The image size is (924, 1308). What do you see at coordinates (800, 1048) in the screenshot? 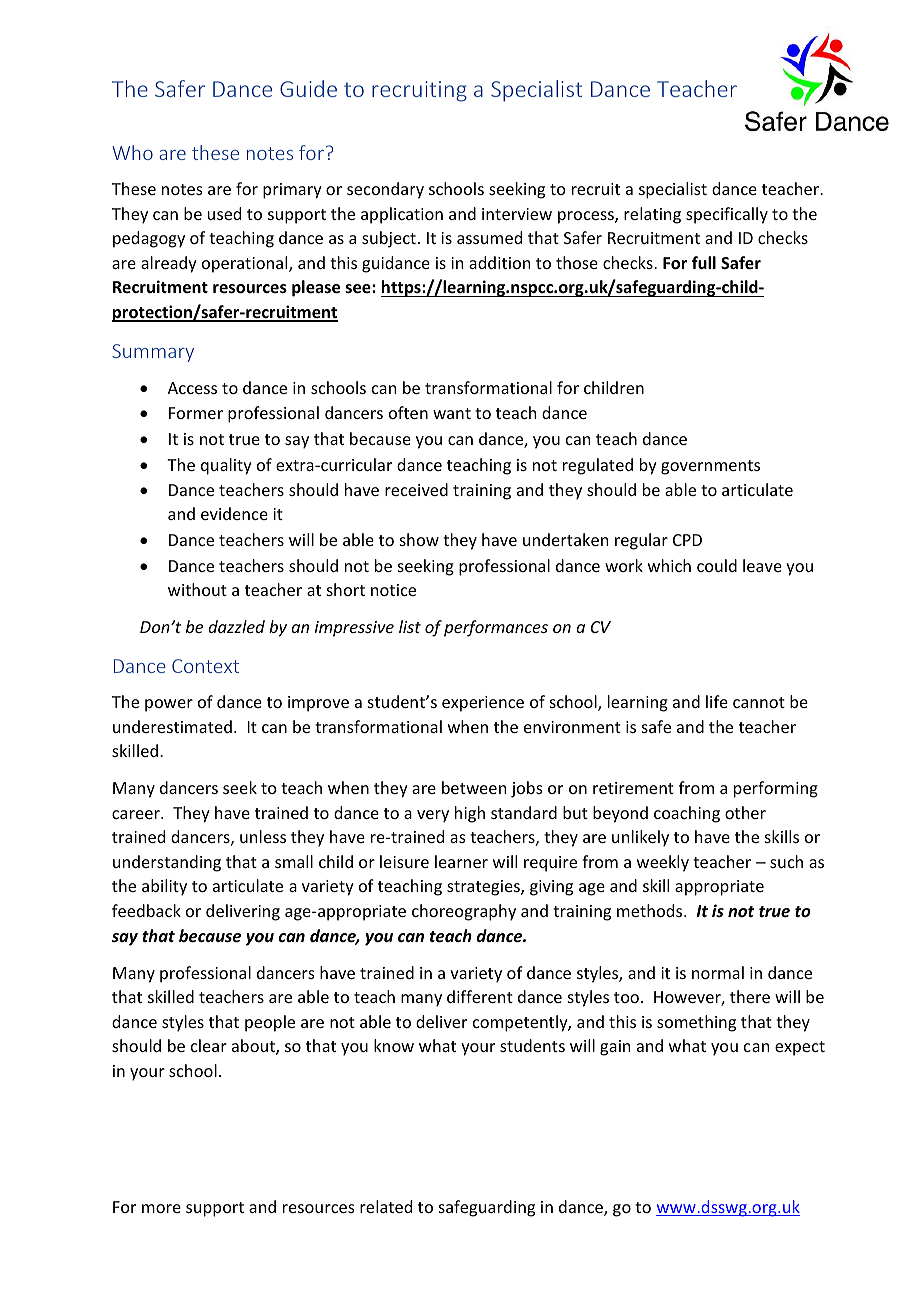
I see `expect` at bounding box center [800, 1048].
